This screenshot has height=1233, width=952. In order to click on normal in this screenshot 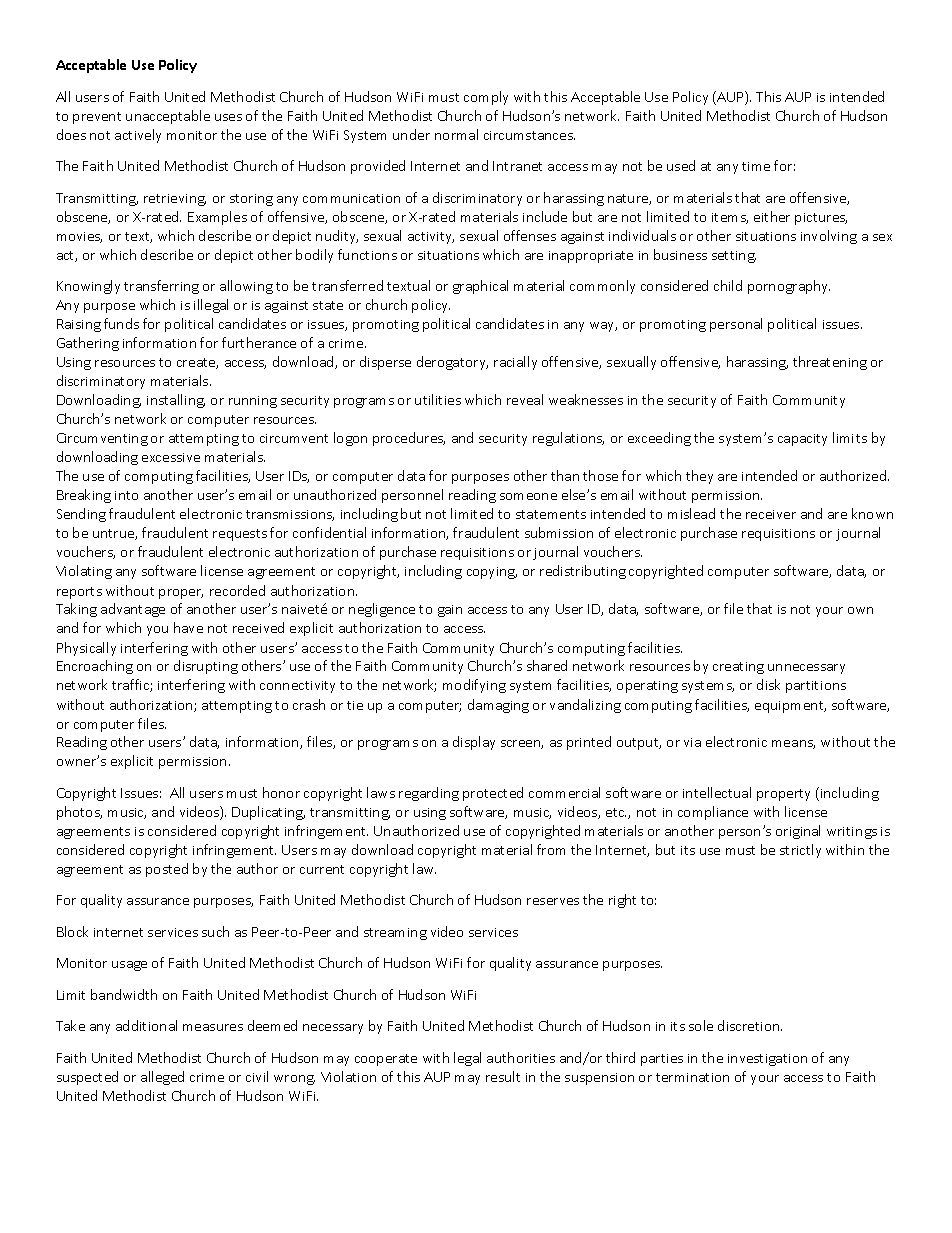, I will do `click(456, 134)`.
